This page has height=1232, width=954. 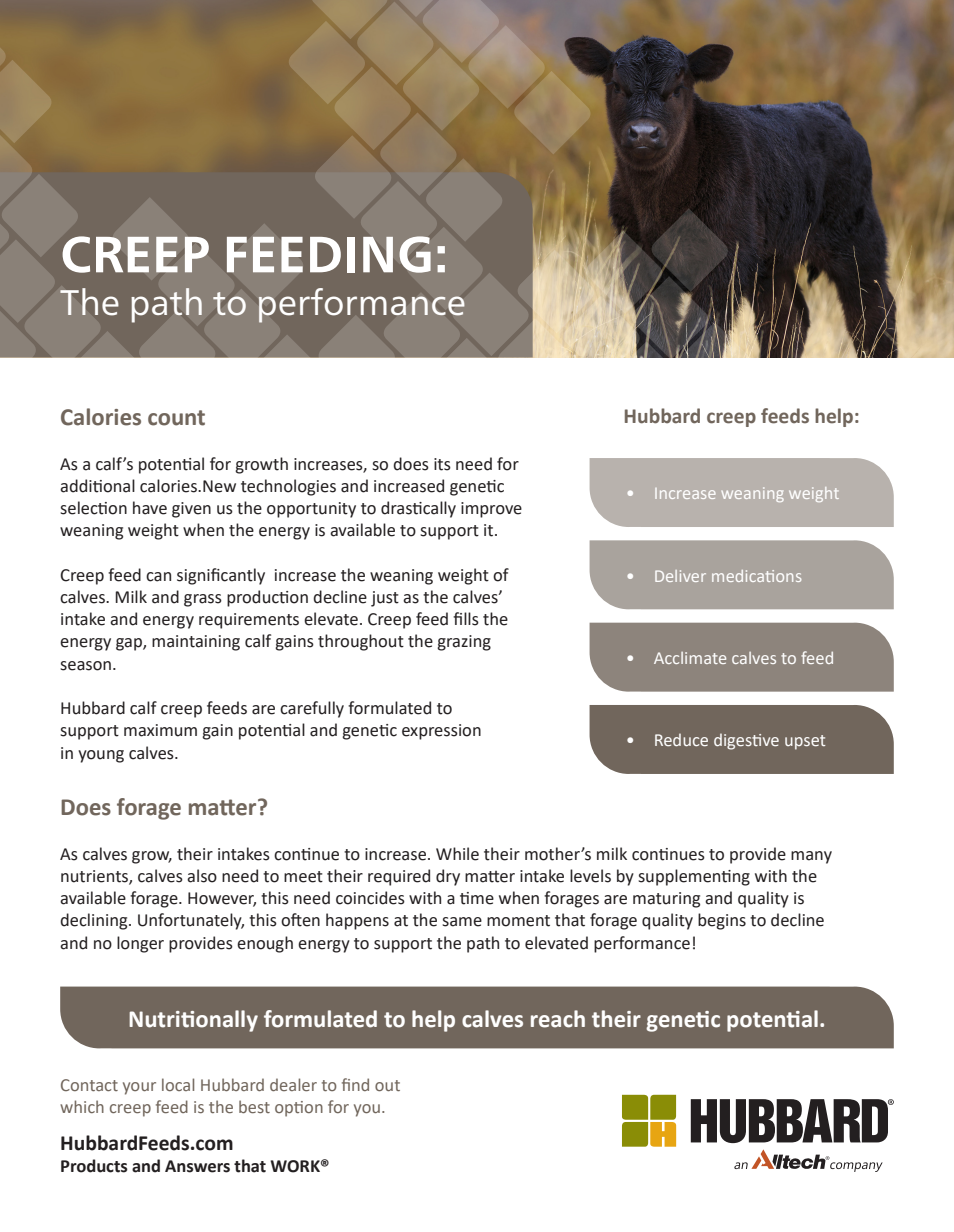 I want to click on count, so click(x=176, y=418).
